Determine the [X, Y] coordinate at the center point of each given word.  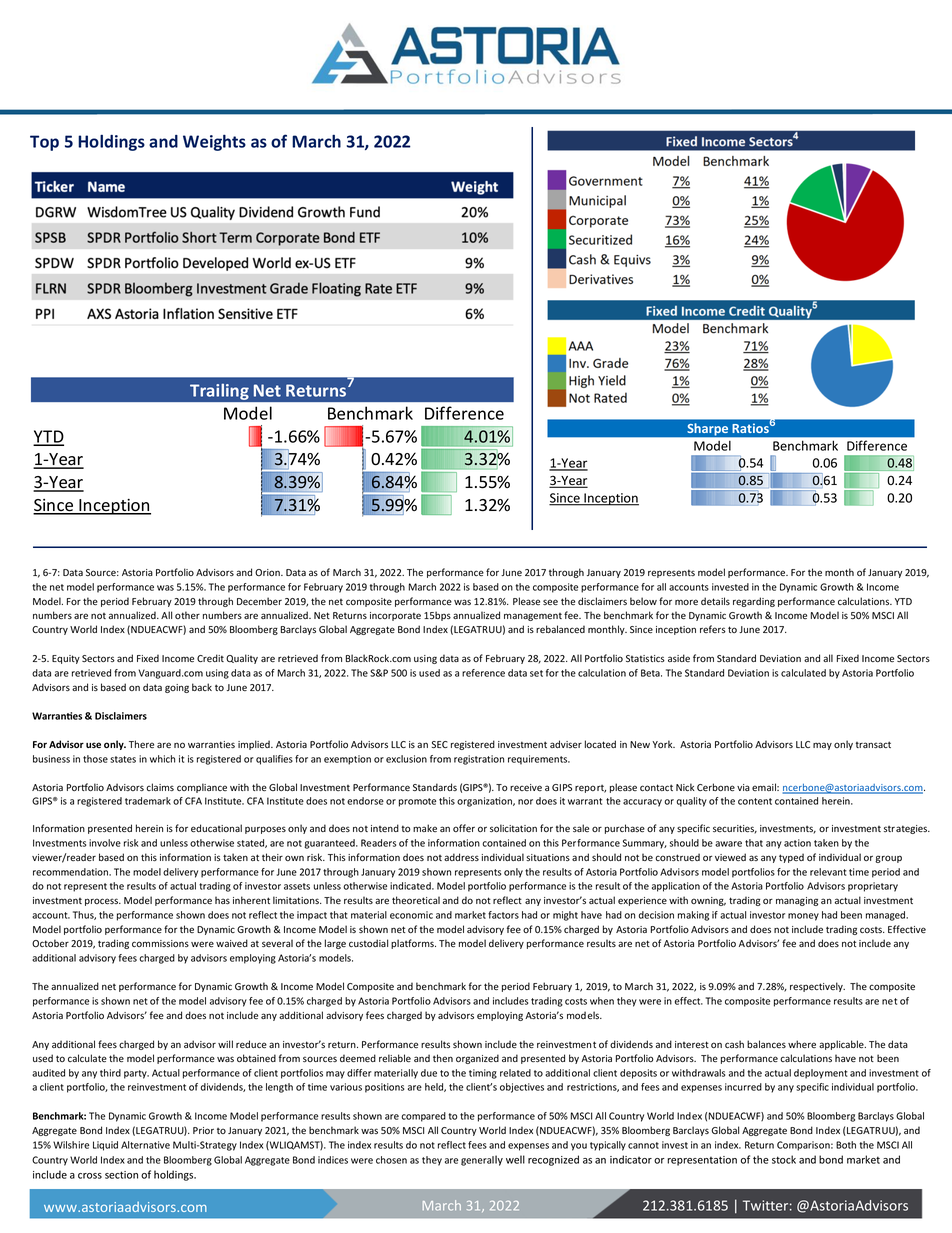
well [515, 1159]
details [715, 601]
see [550, 602]
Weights [214, 142]
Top [44, 143]
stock [784, 1159]
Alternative [145, 1145]
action [797, 843]
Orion [268, 572]
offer [464, 828]
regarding [754, 602]
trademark [148, 801]
